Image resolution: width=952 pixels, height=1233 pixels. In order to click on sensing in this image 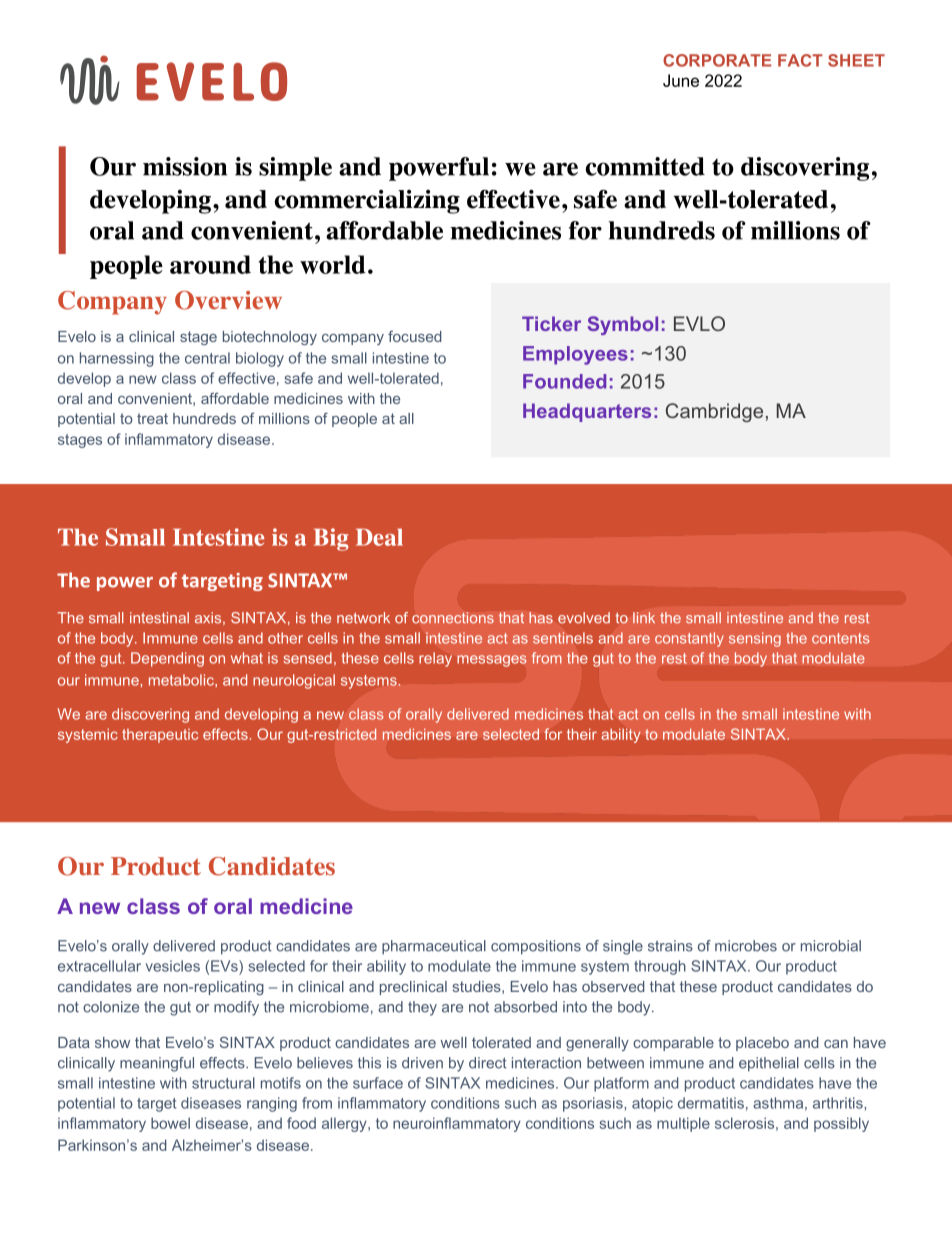, I will do `click(755, 639)`.
